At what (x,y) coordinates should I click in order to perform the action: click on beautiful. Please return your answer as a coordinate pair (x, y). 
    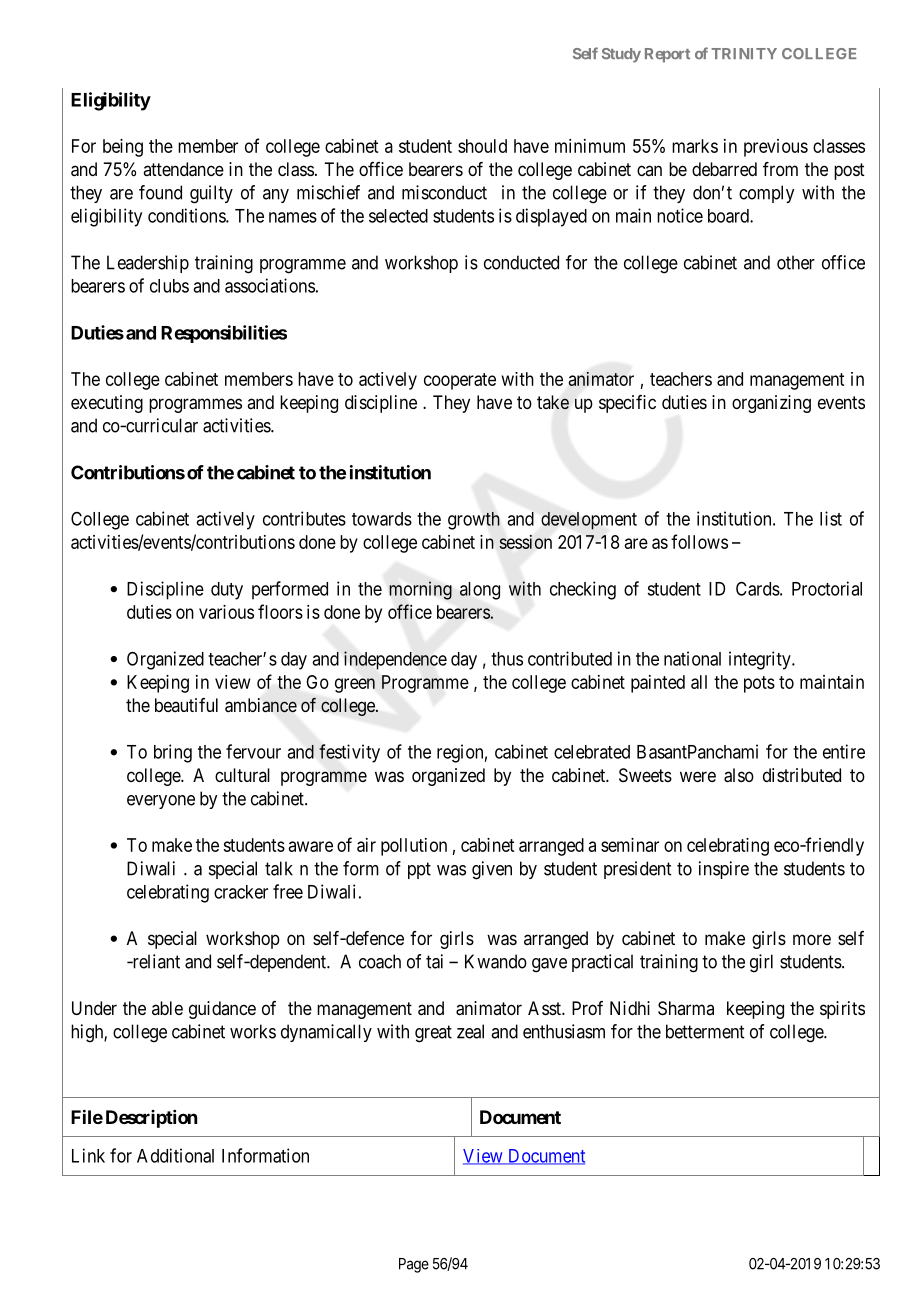
    Looking at the image, I should click on (186, 705).
